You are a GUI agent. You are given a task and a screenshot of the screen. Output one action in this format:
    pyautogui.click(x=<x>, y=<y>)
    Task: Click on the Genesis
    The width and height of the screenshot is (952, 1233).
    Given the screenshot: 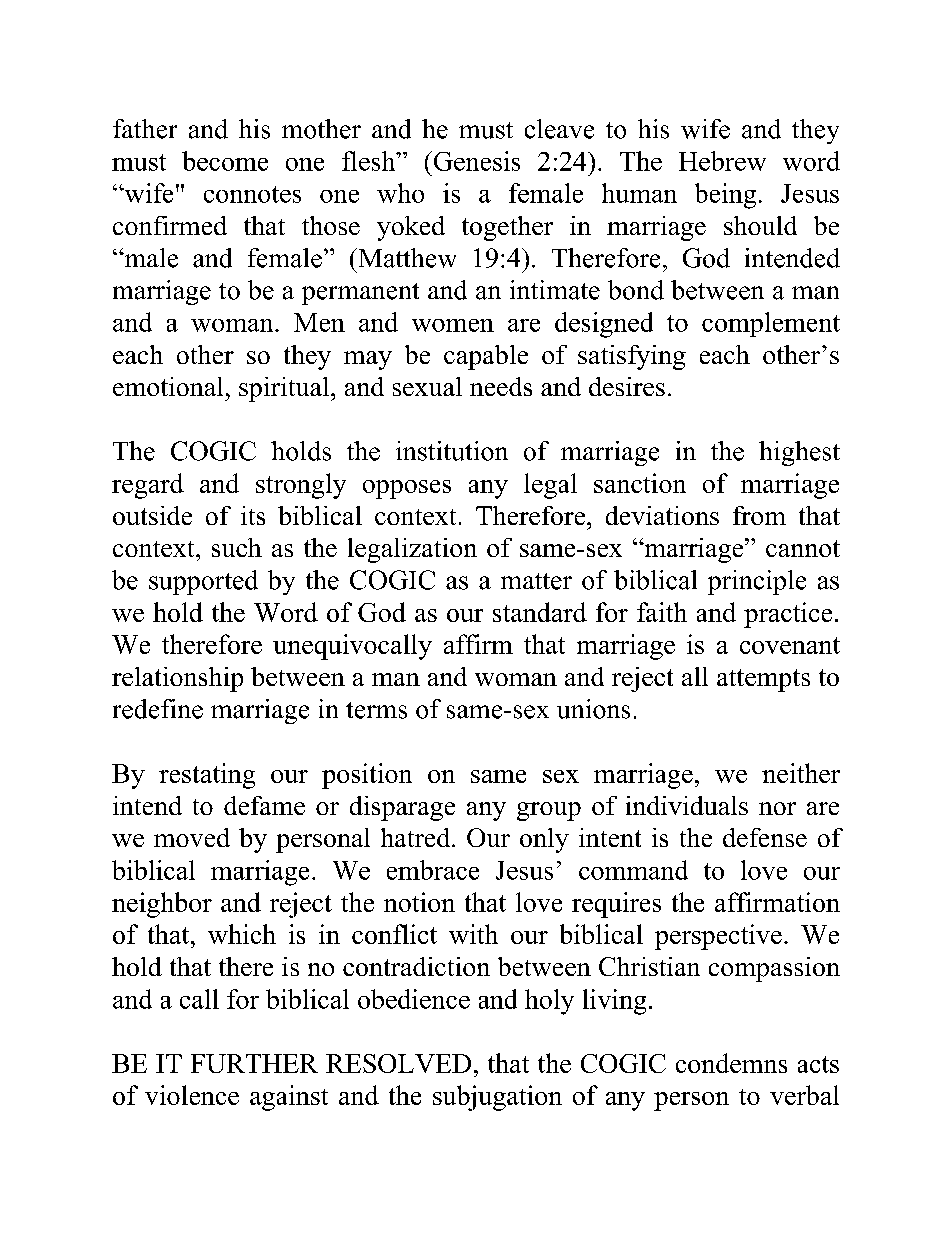 What is the action you would take?
    pyautogui.click(x=475, y=161)
